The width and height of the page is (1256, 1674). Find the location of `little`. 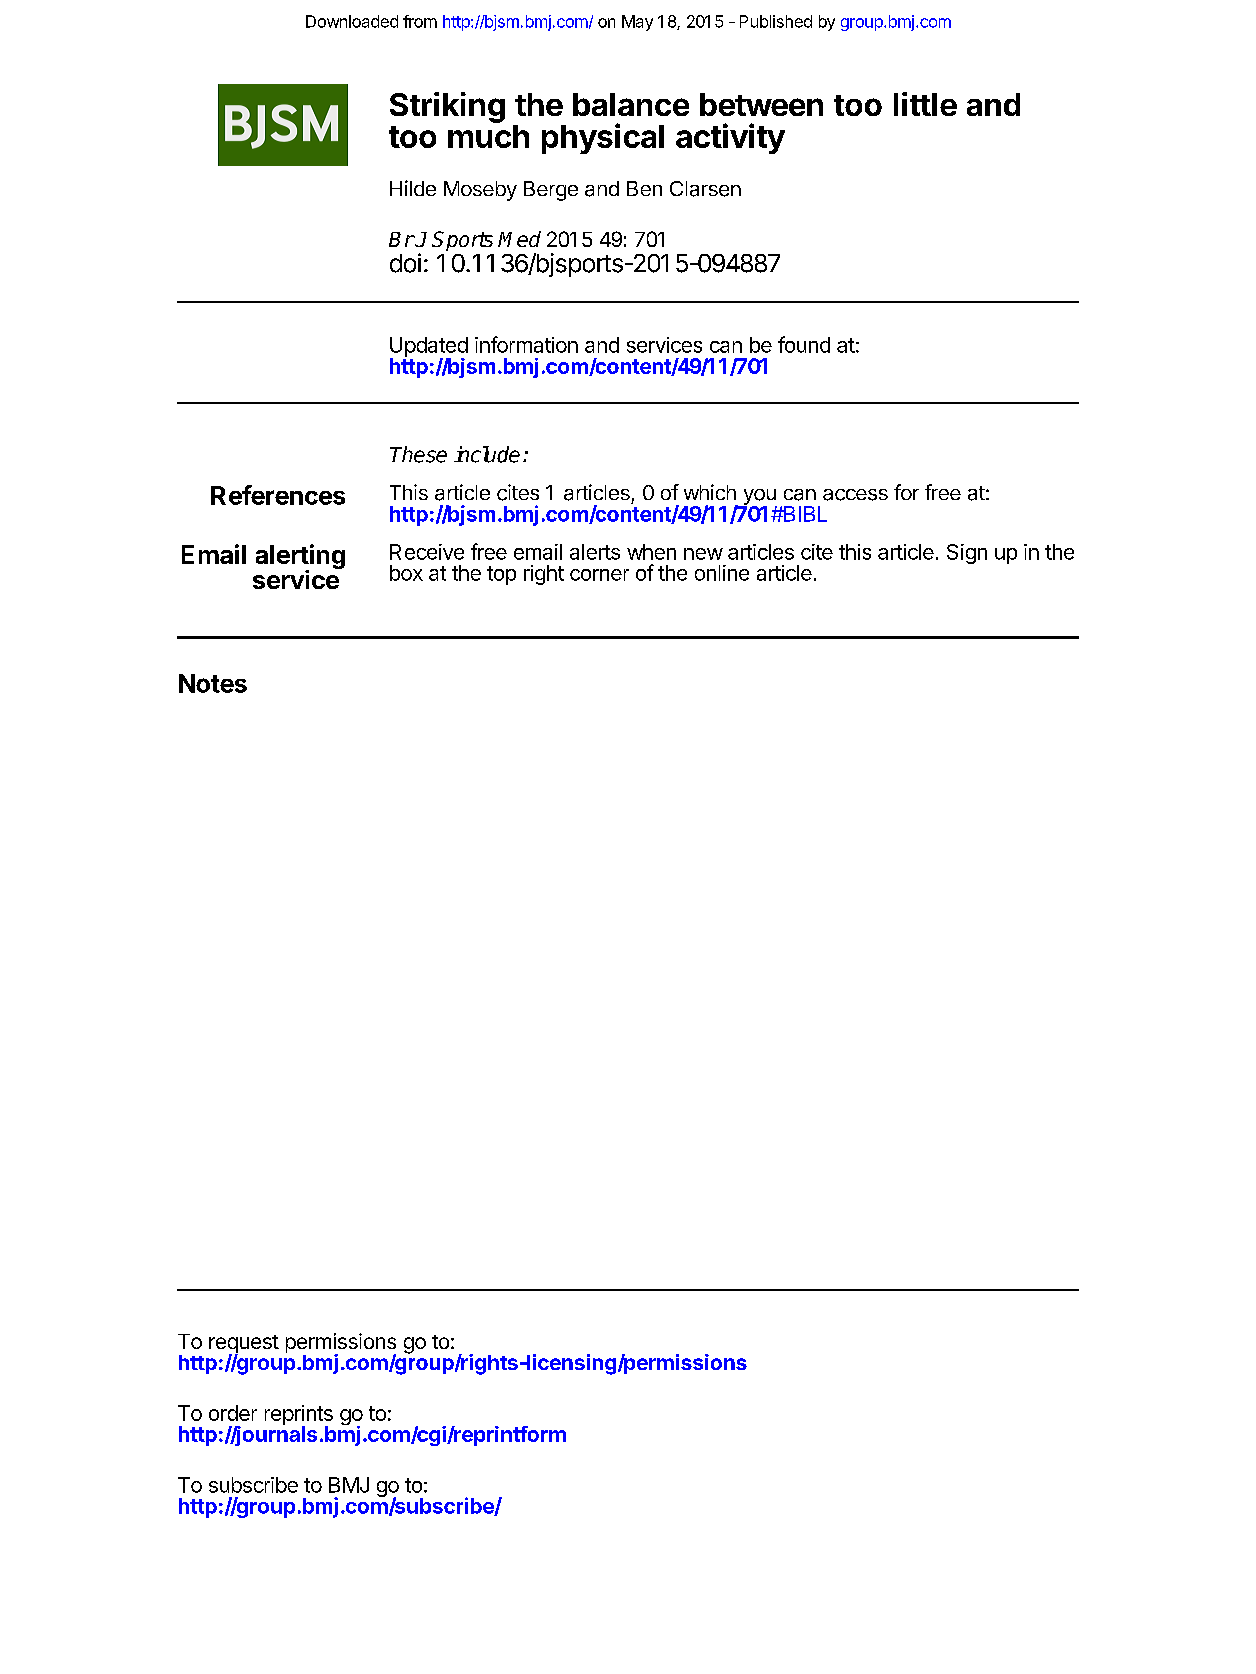

little is located at coordinates (925, 104).
